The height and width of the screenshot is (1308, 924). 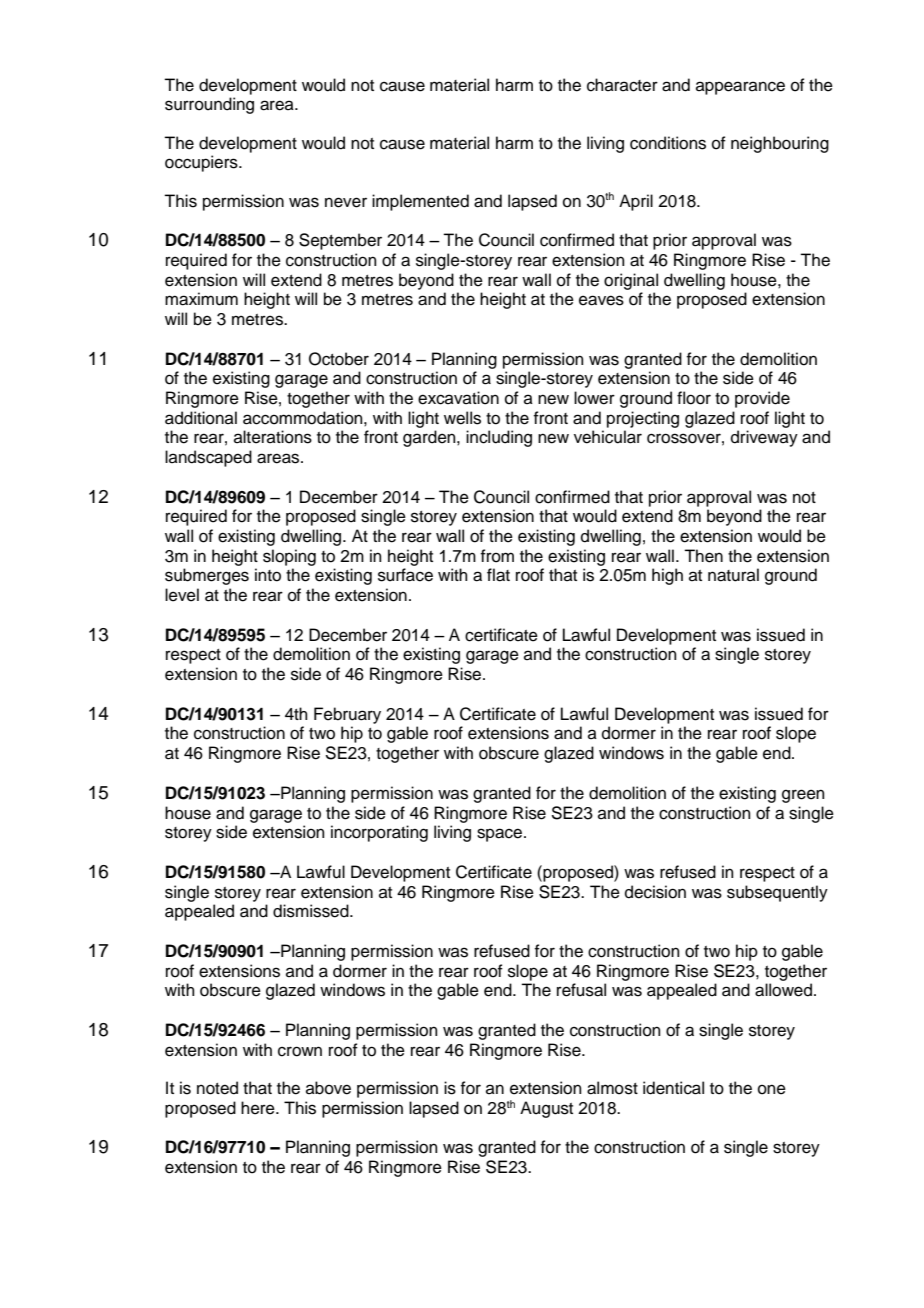 I want to click on one, so click(x=772, y=1089).
